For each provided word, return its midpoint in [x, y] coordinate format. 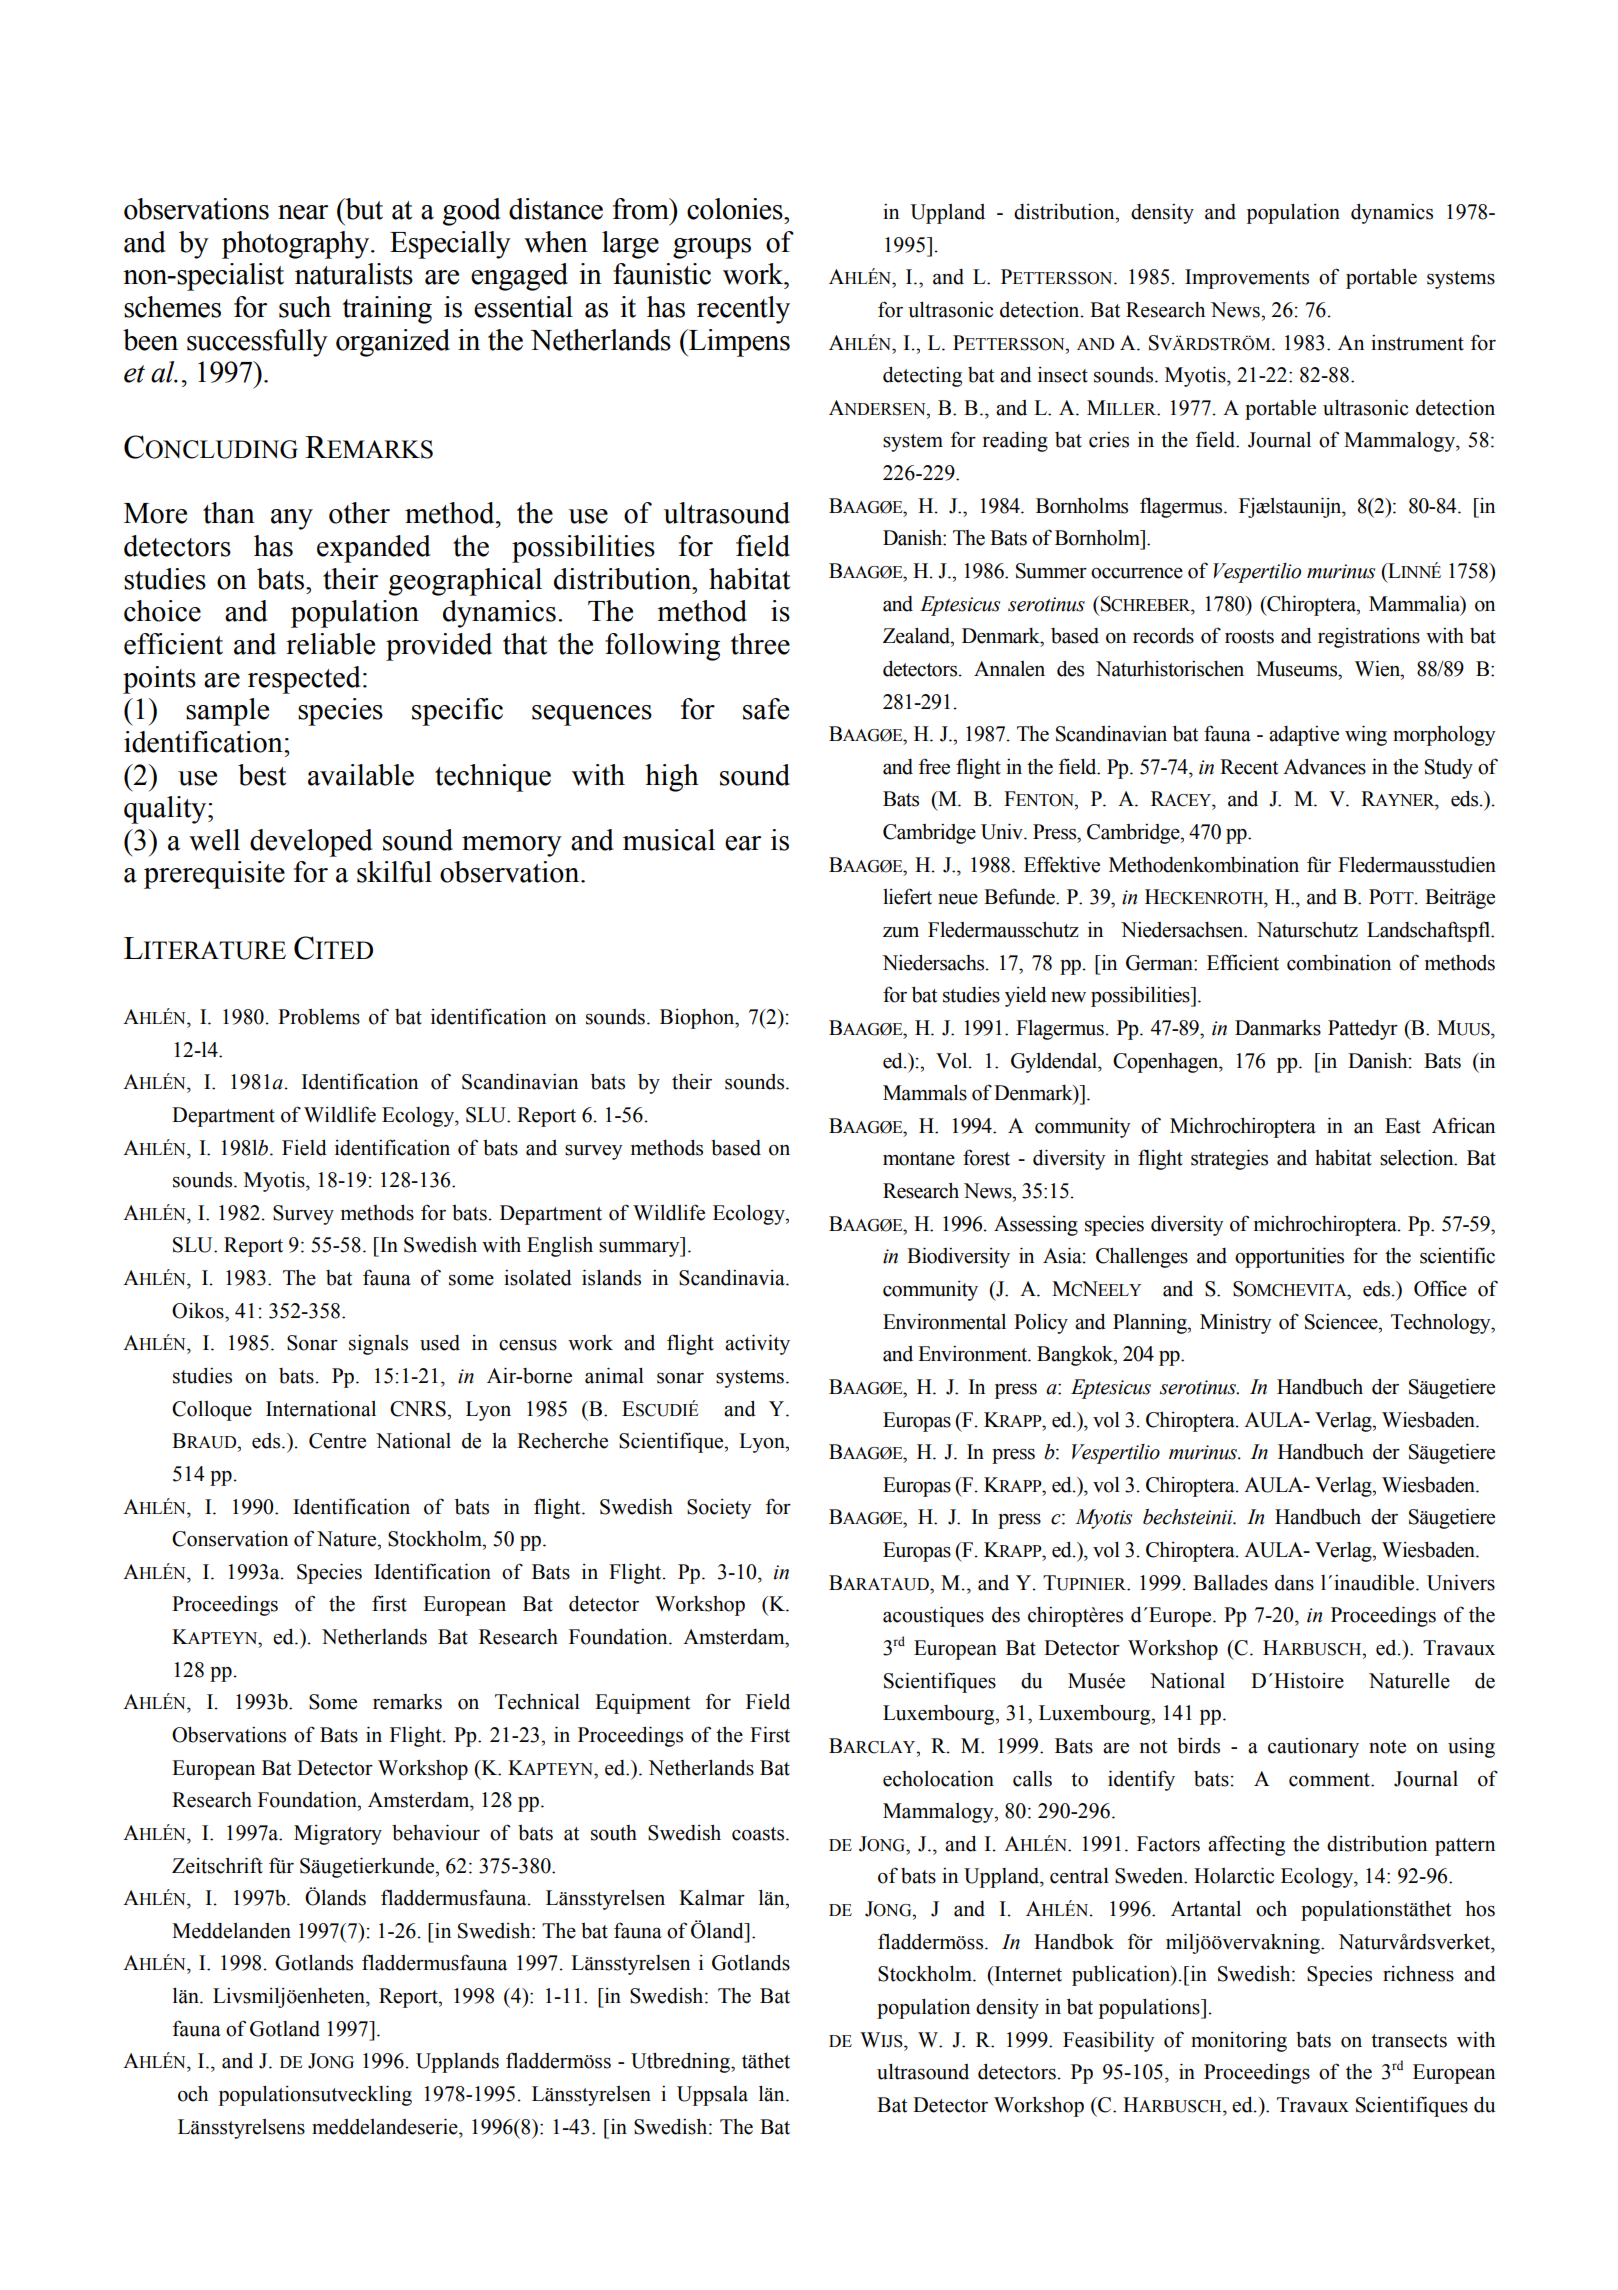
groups [712, 248]
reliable [330, 644]
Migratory [338, 1835]
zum [901, 932]
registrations [1369, 638]
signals [378, 1344]
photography [297, 245]
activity [757, 1344]
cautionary [1313, 1747]
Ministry [1235, 1323]
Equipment [642, 1704]
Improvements [1247, 279]
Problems [319, 1017]
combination [1339, 962]
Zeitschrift [217, 1865]
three [760, 644]
